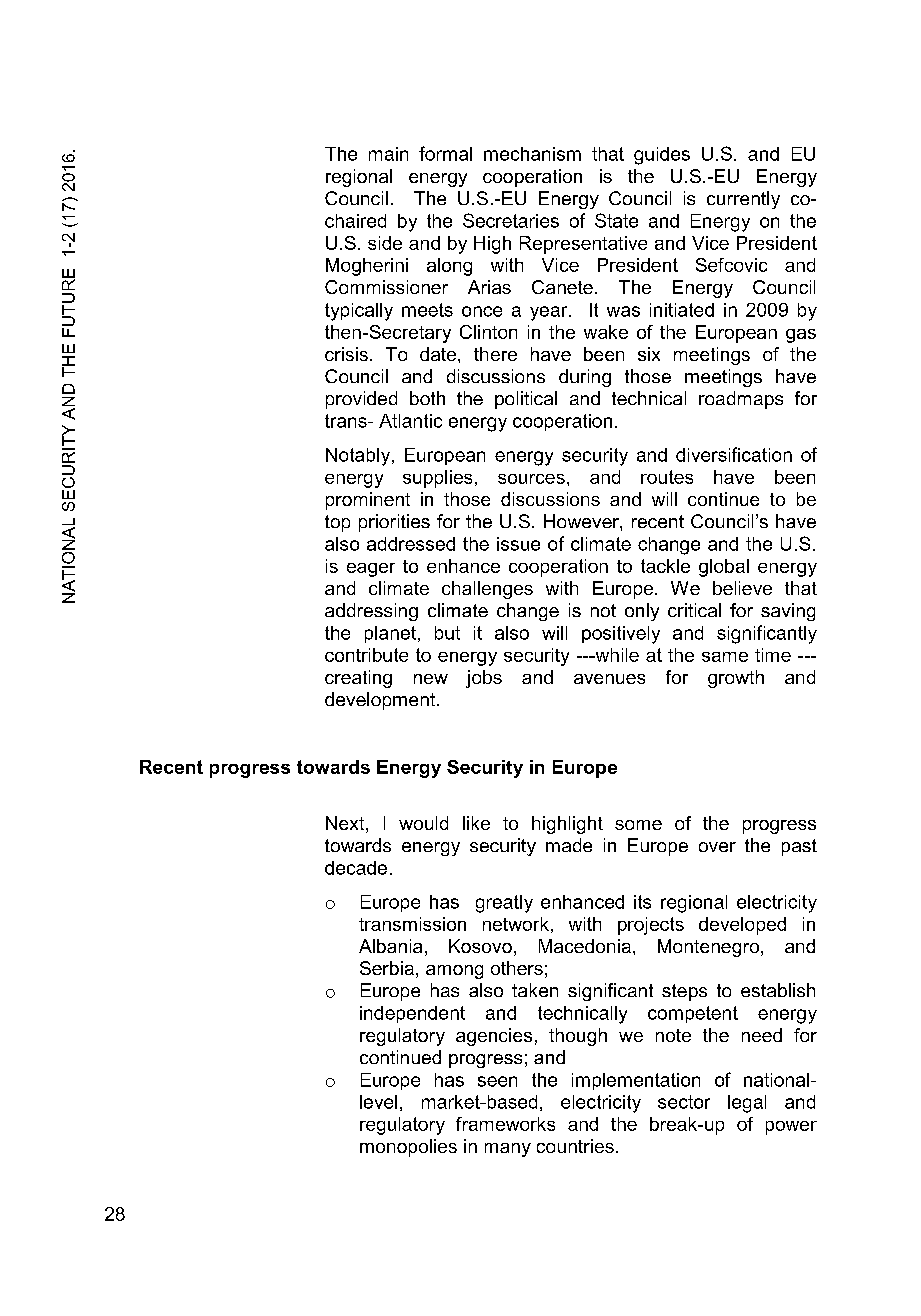 The height and width of the document is (1316, 921). Describe the element at coordinates (725, 657) in the document. I see `same` at that location.
